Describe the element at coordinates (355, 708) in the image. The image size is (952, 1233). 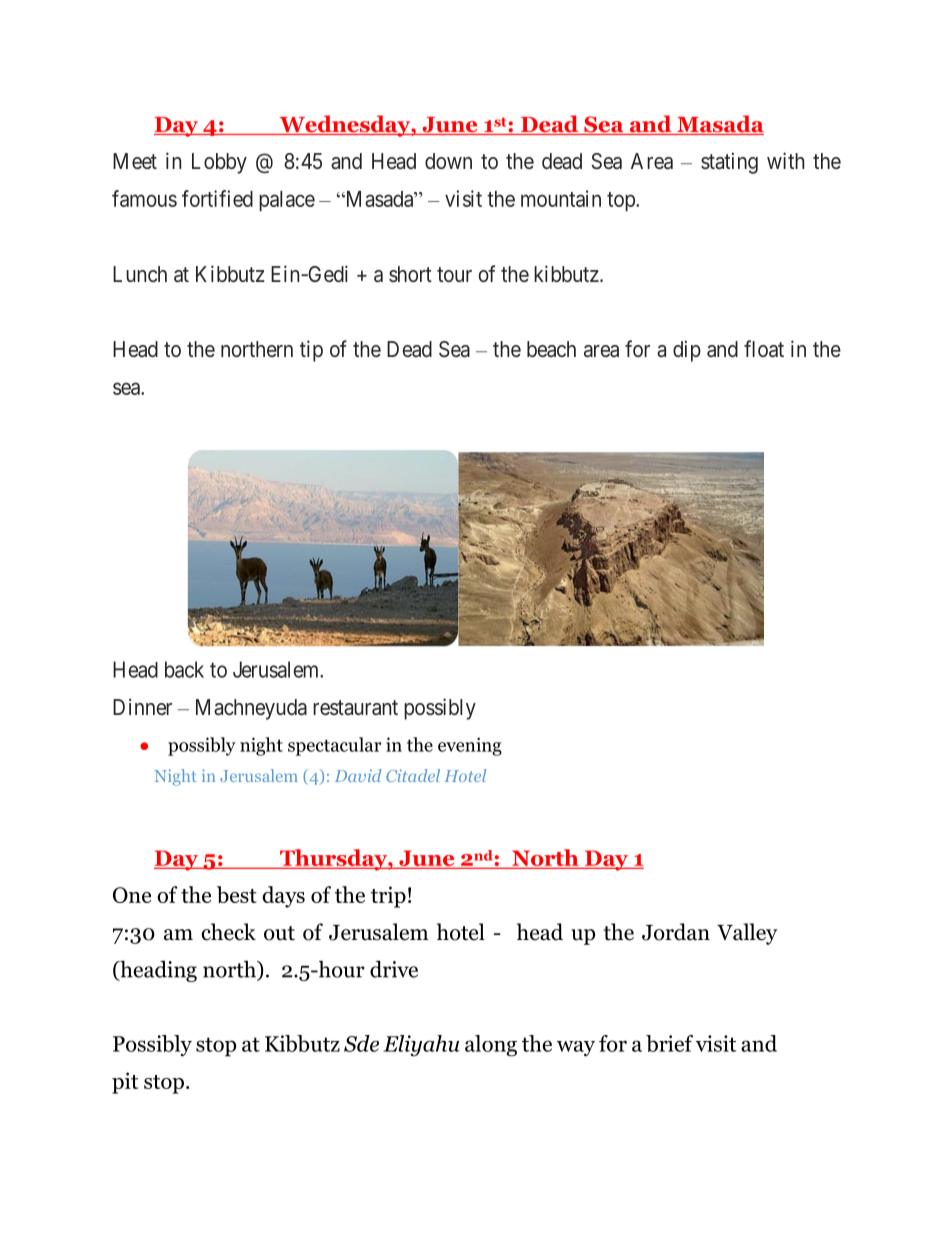
I see `restaurant` at that location.
